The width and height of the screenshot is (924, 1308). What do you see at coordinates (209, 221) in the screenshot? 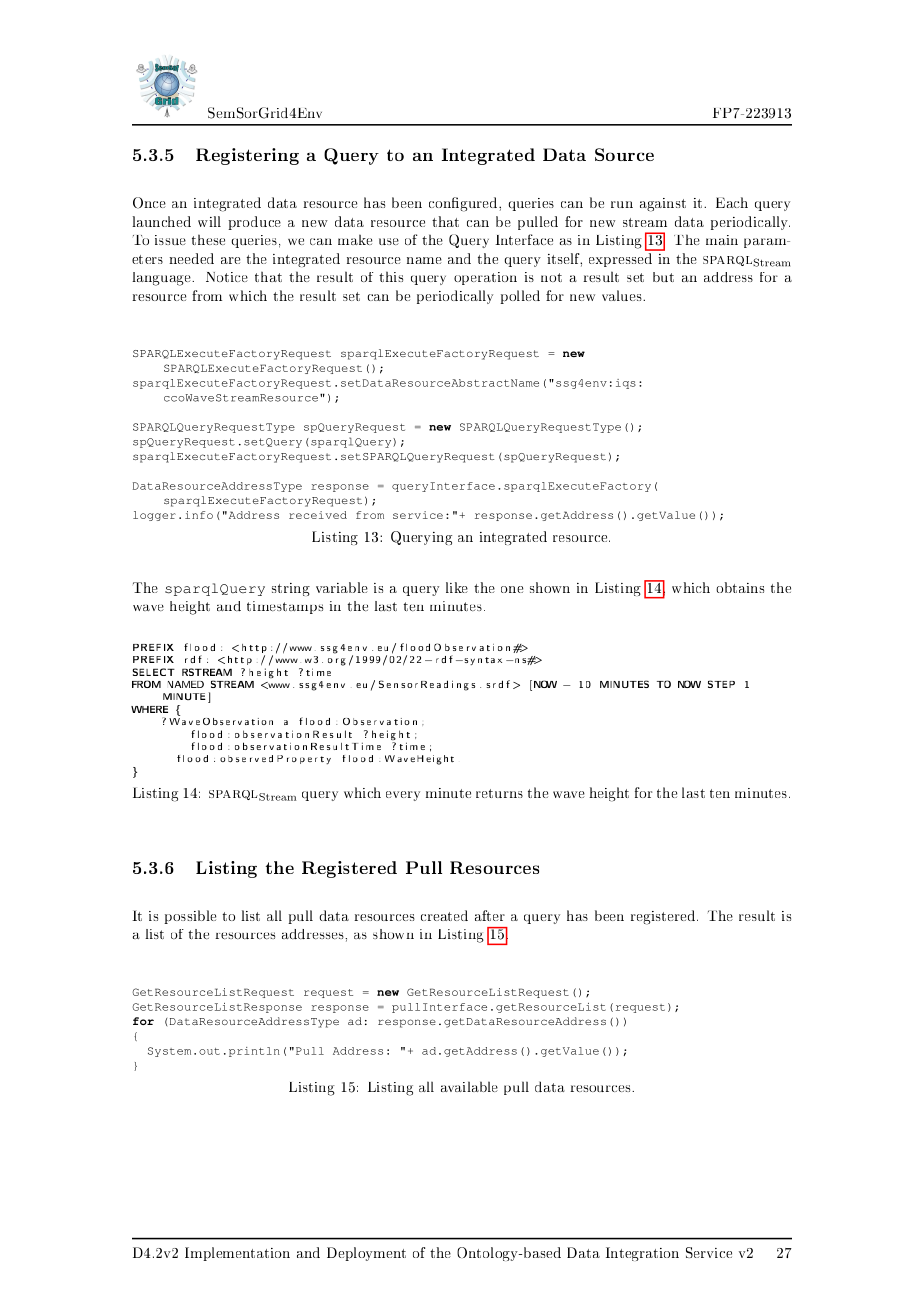
I see `will` at bounding box center [209, 221].
